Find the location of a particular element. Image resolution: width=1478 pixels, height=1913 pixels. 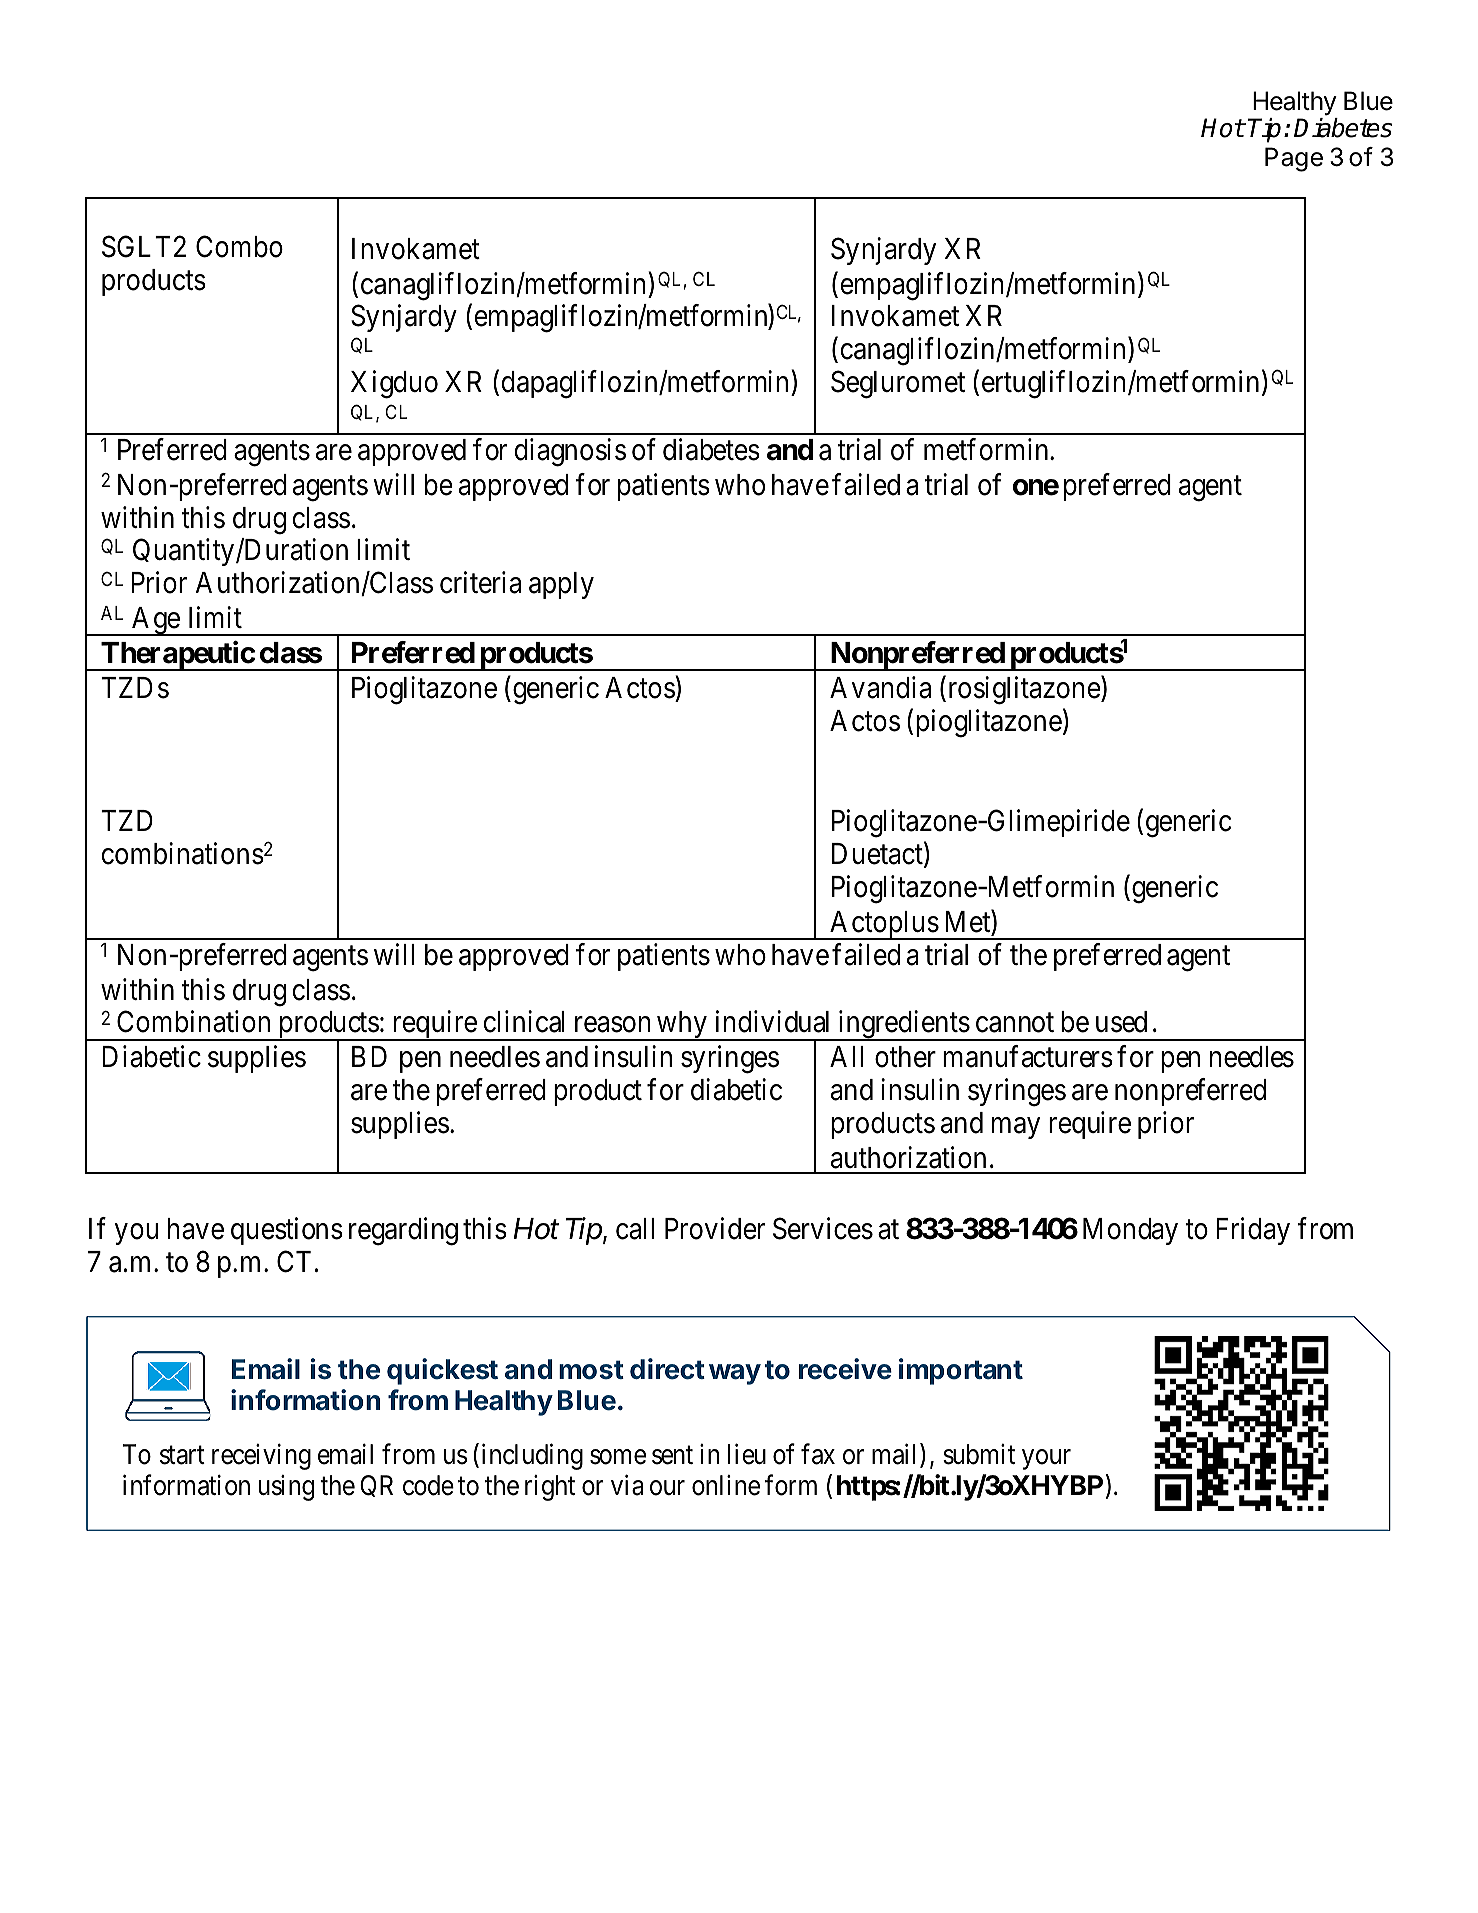

individual is located at coordinates (772, 1022).
